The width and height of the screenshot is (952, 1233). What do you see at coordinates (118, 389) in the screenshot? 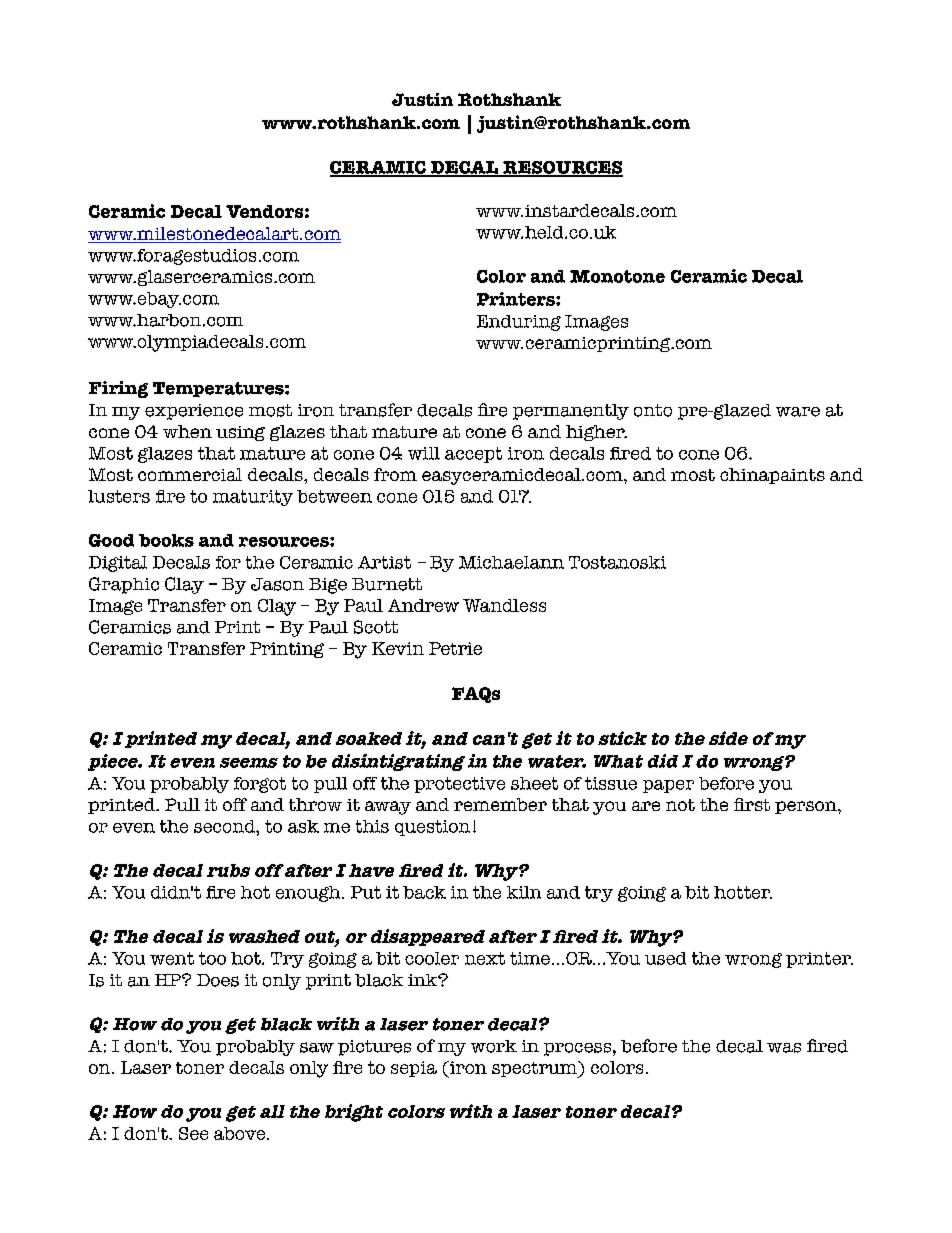
I see `Firing` at bounding box center [118, 389].
